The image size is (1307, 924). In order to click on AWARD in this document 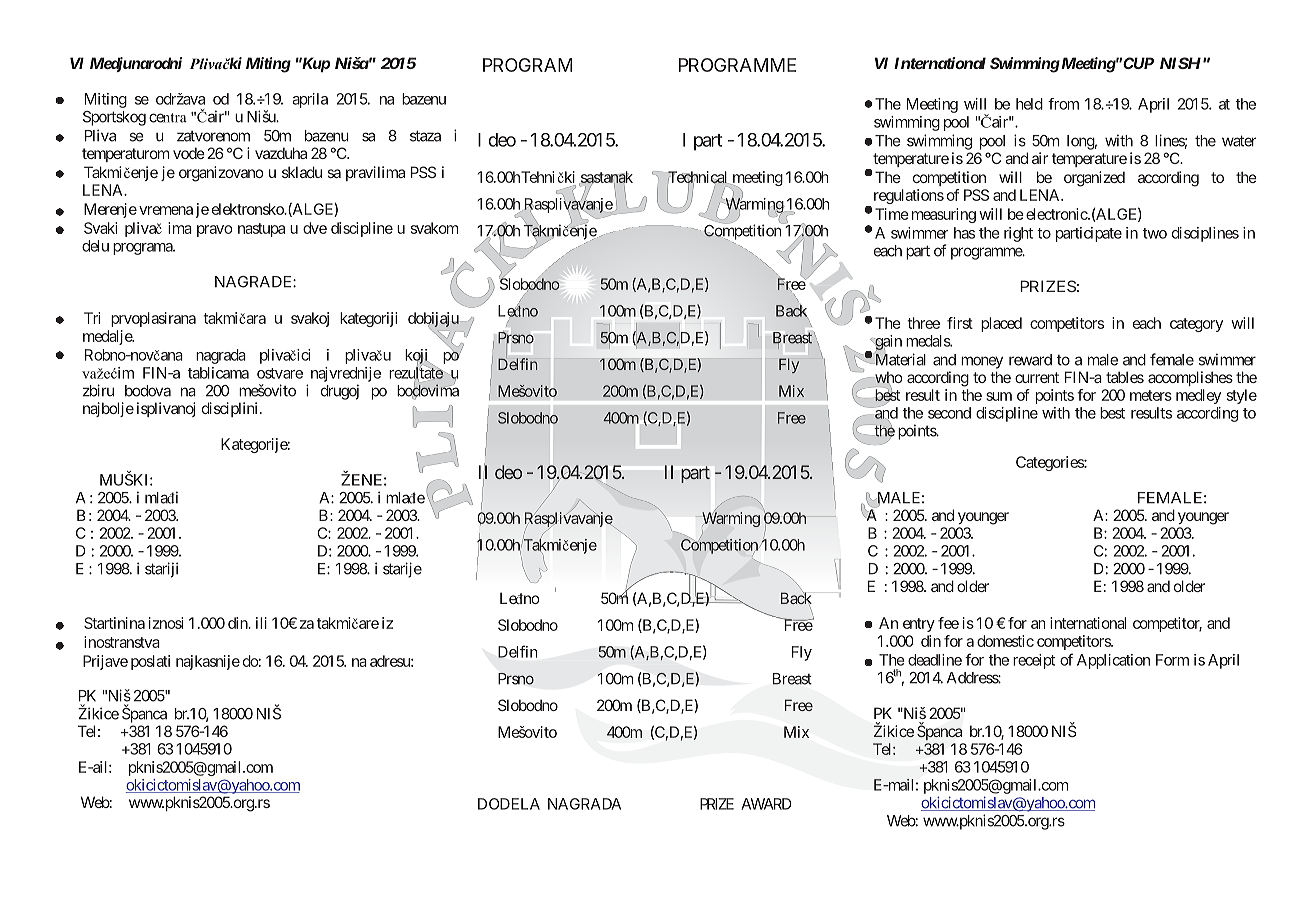, I will do `click(766, 804)`.
